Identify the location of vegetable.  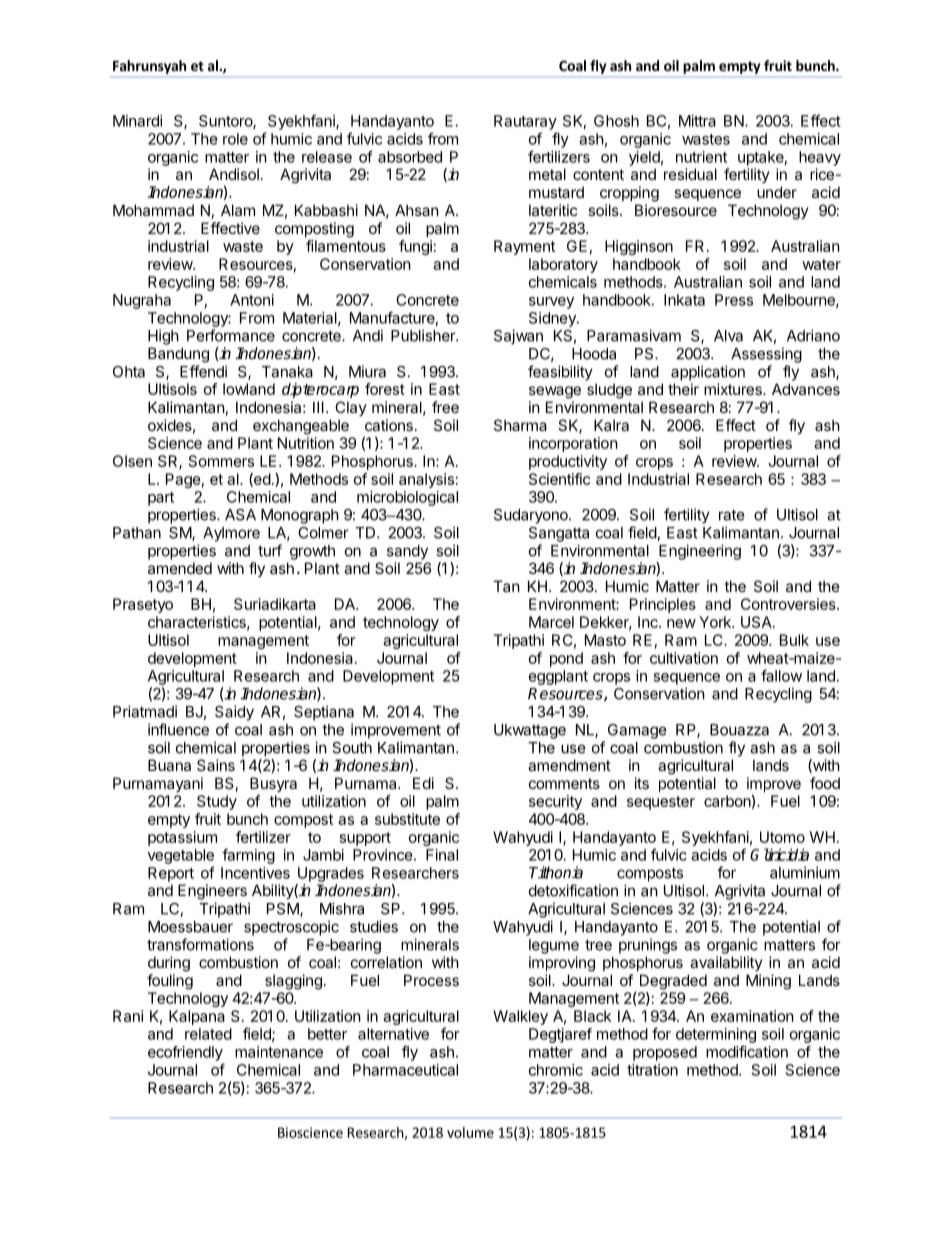
(181, 856).
